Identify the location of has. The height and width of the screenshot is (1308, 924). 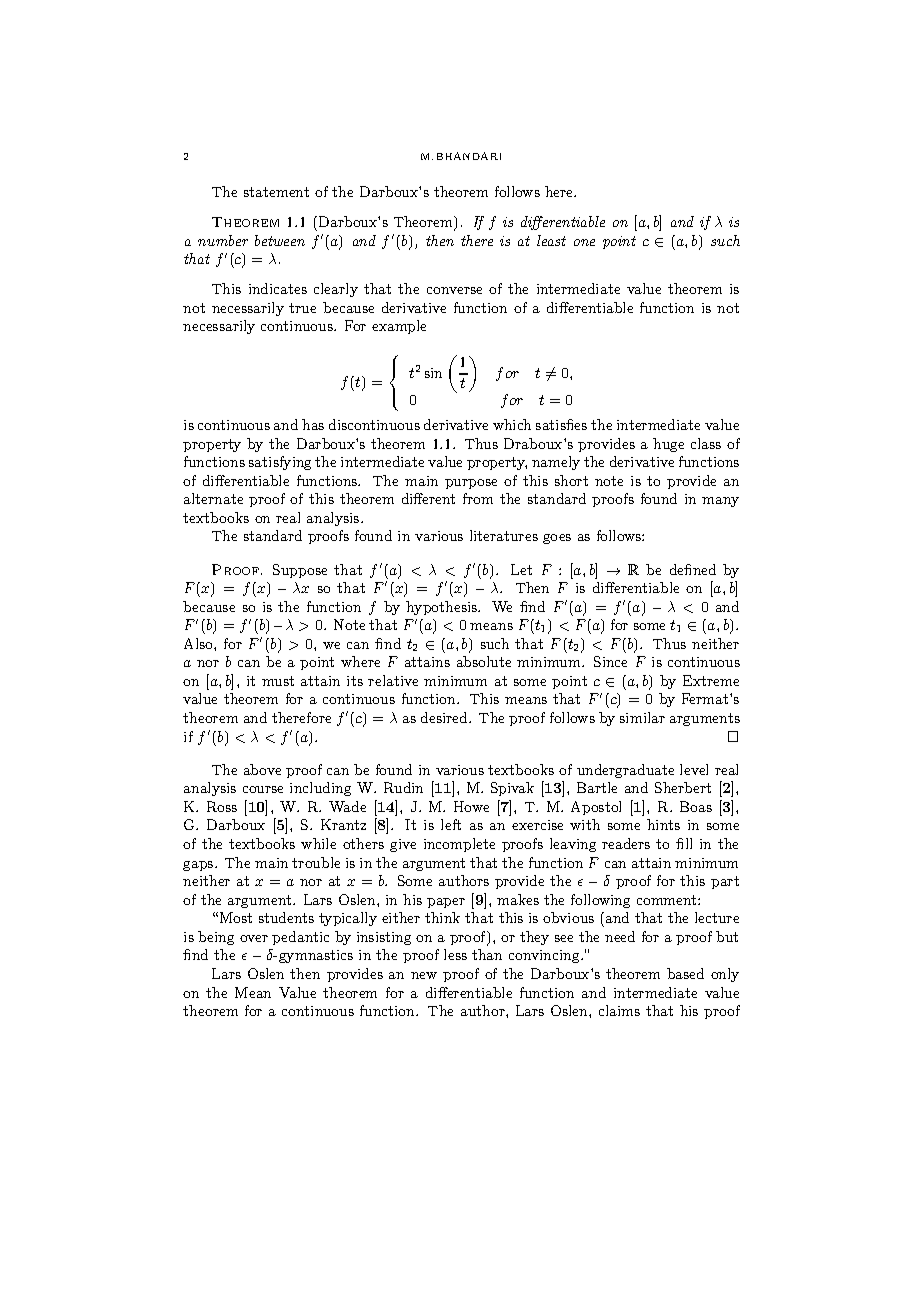
(313, 424).
